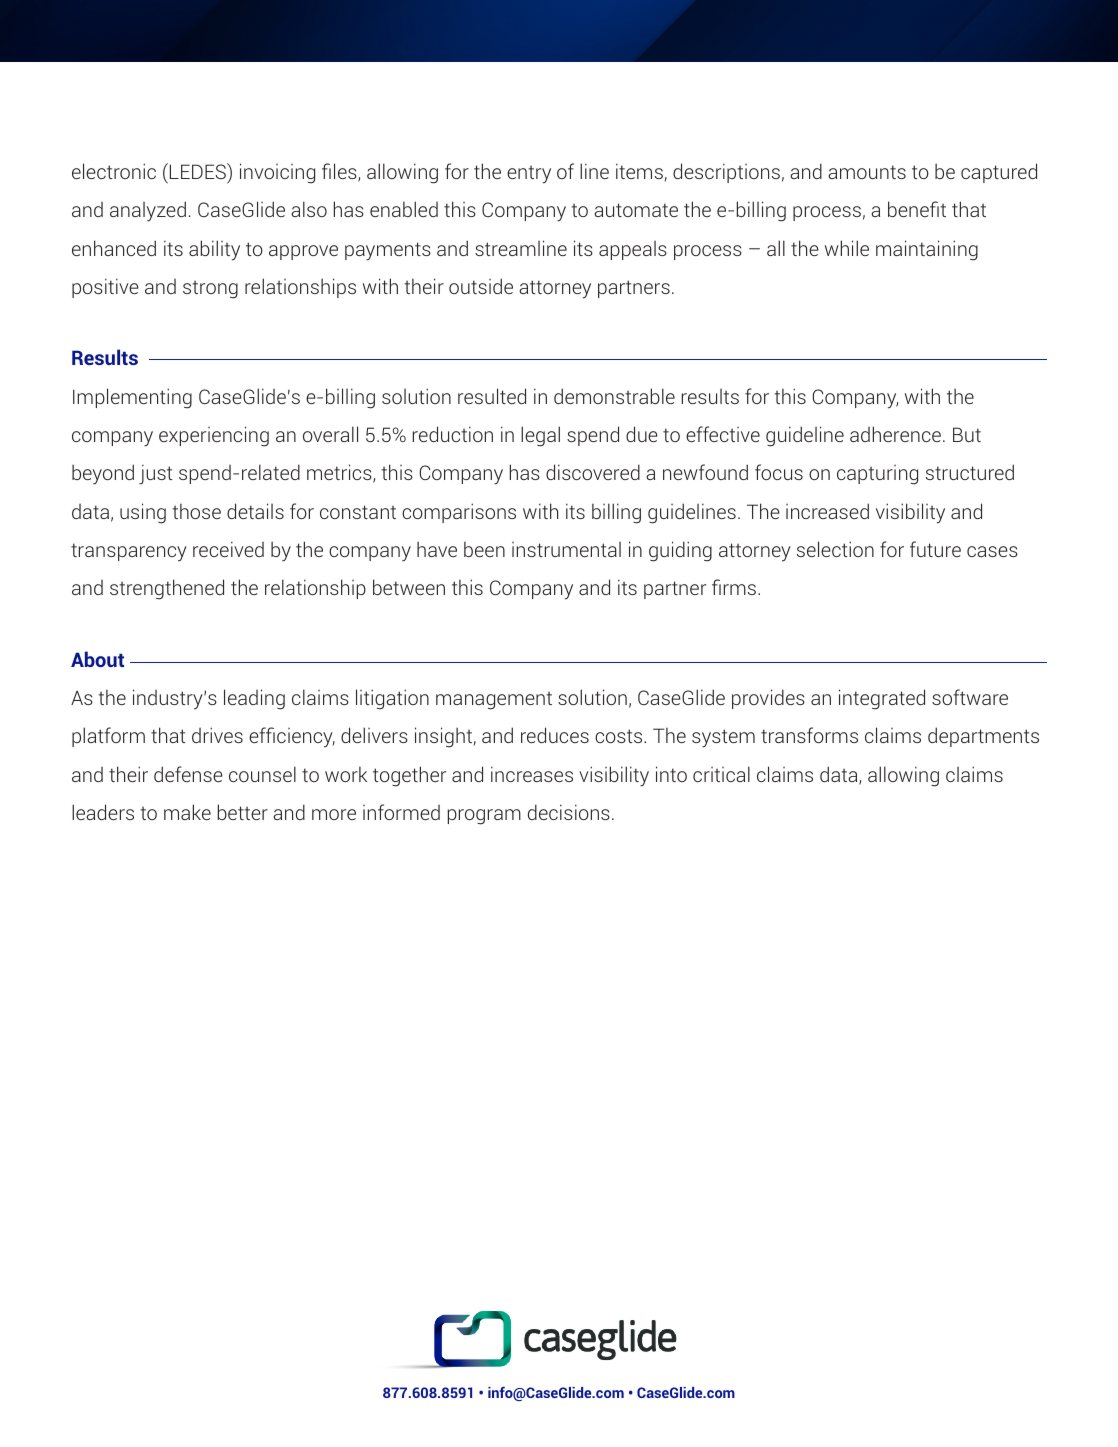 Image resolution: width=1118 pixels, height=1447 pixels. I want to click on amounts, so click(867, 172).
